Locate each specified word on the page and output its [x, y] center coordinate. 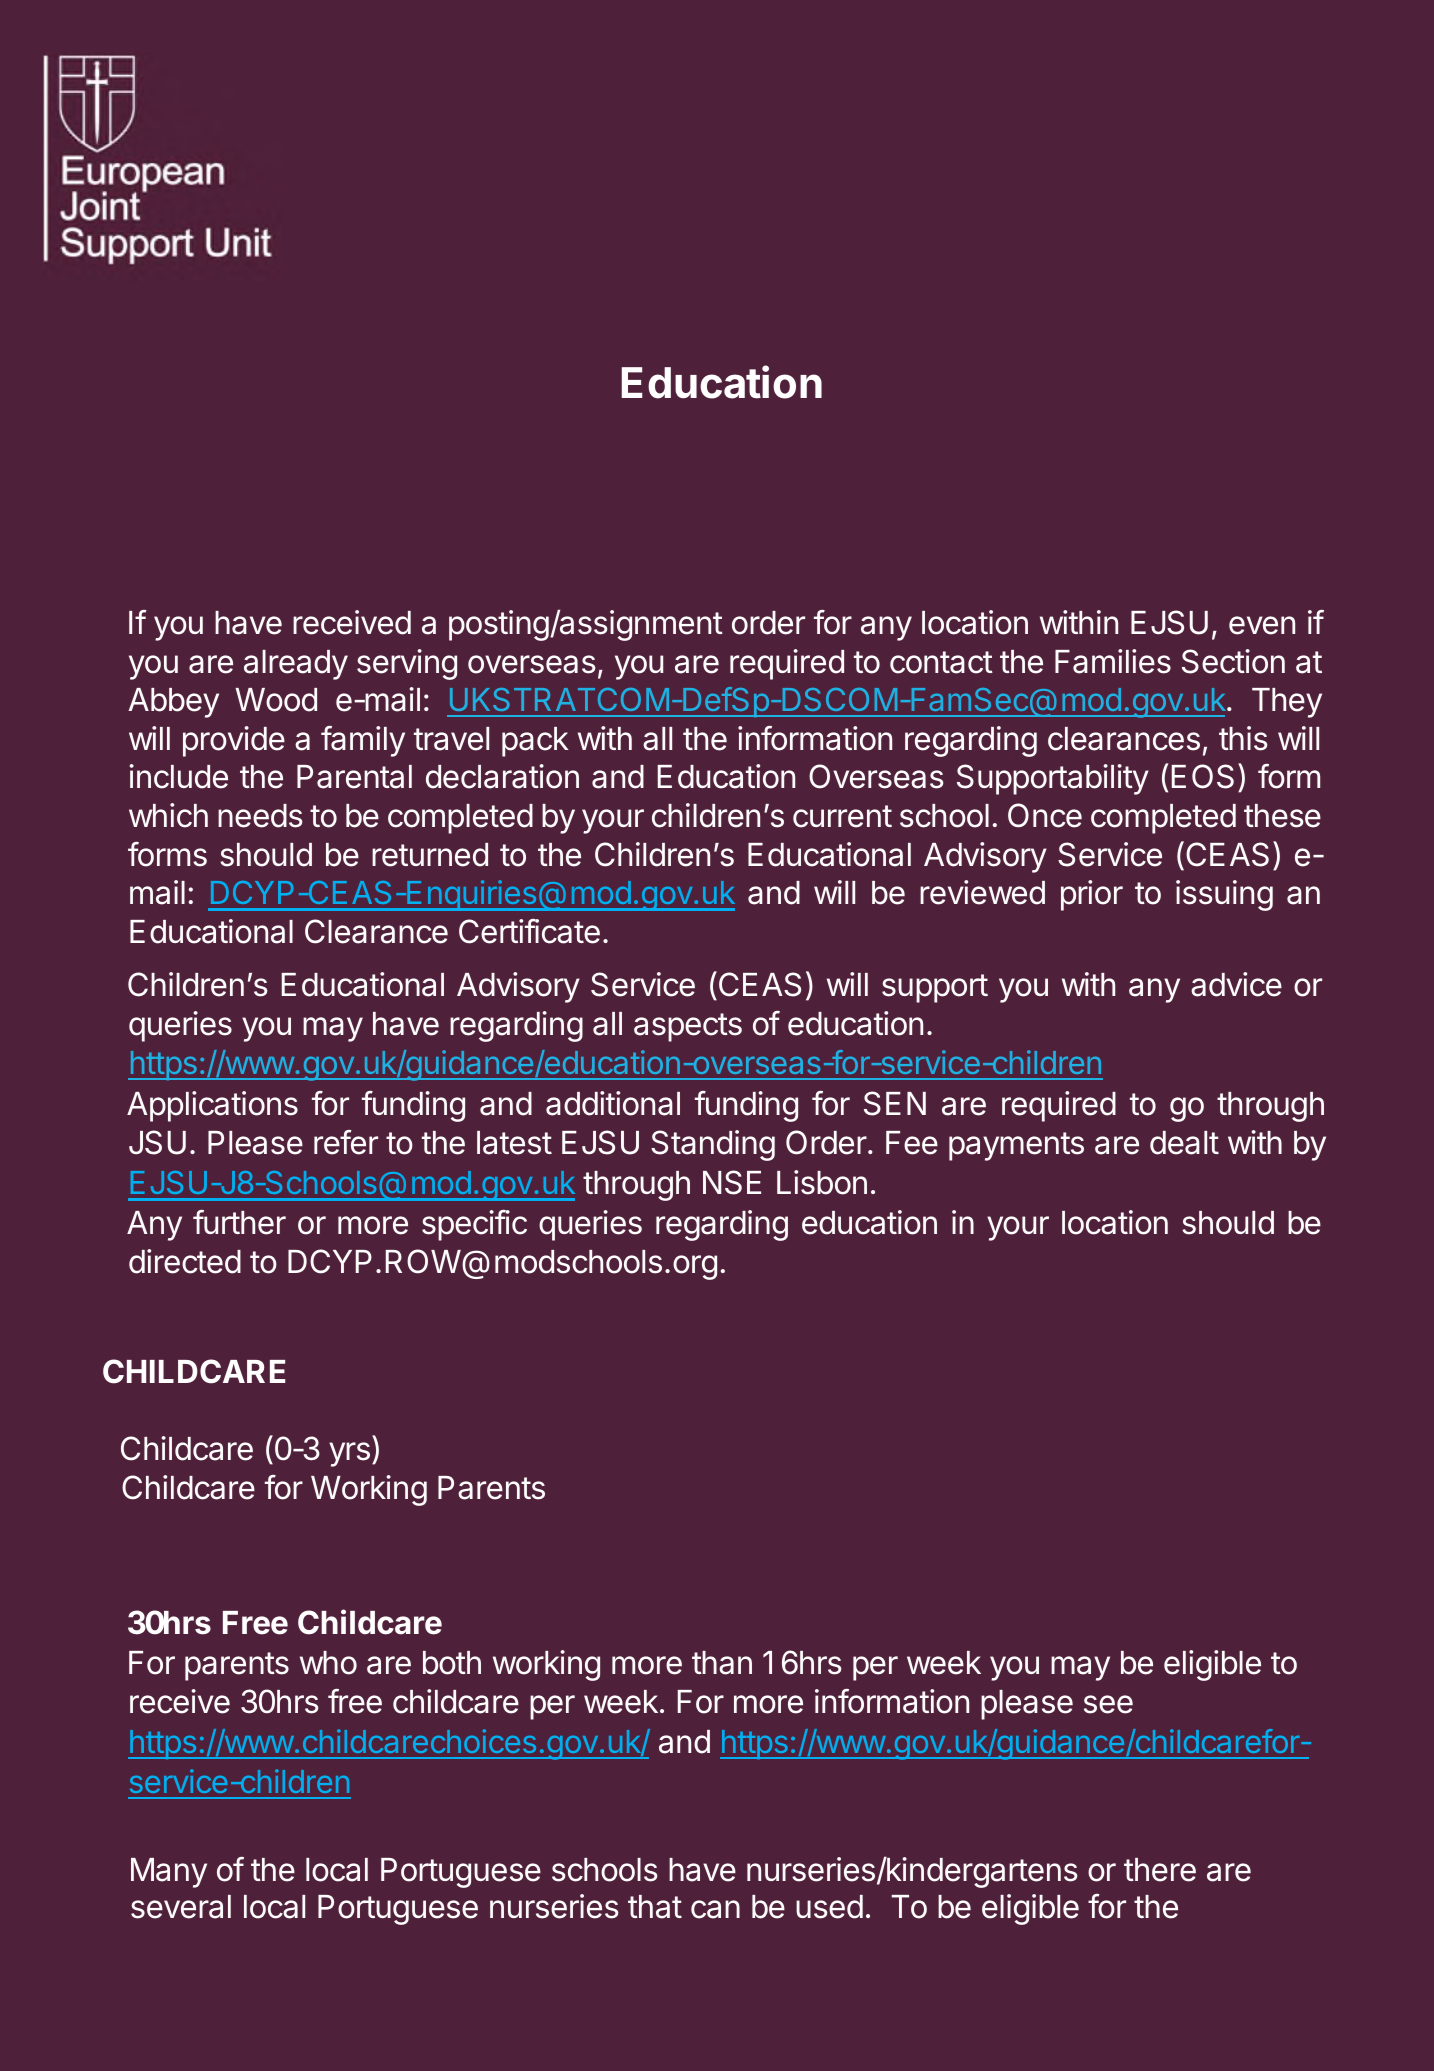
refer [346, 1142]
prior [1092, 895]
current [842, 816]
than [722, 1663]
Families [1113, 661]
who [328, 1663]
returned [430, 855]
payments [1016, 1146]
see [1108, 1704]
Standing [713, 1145]
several [181, 1907]
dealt [1184, 1143]
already [296, 665]
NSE [732, 1182]
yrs [349, 1454]
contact [941, 662]
